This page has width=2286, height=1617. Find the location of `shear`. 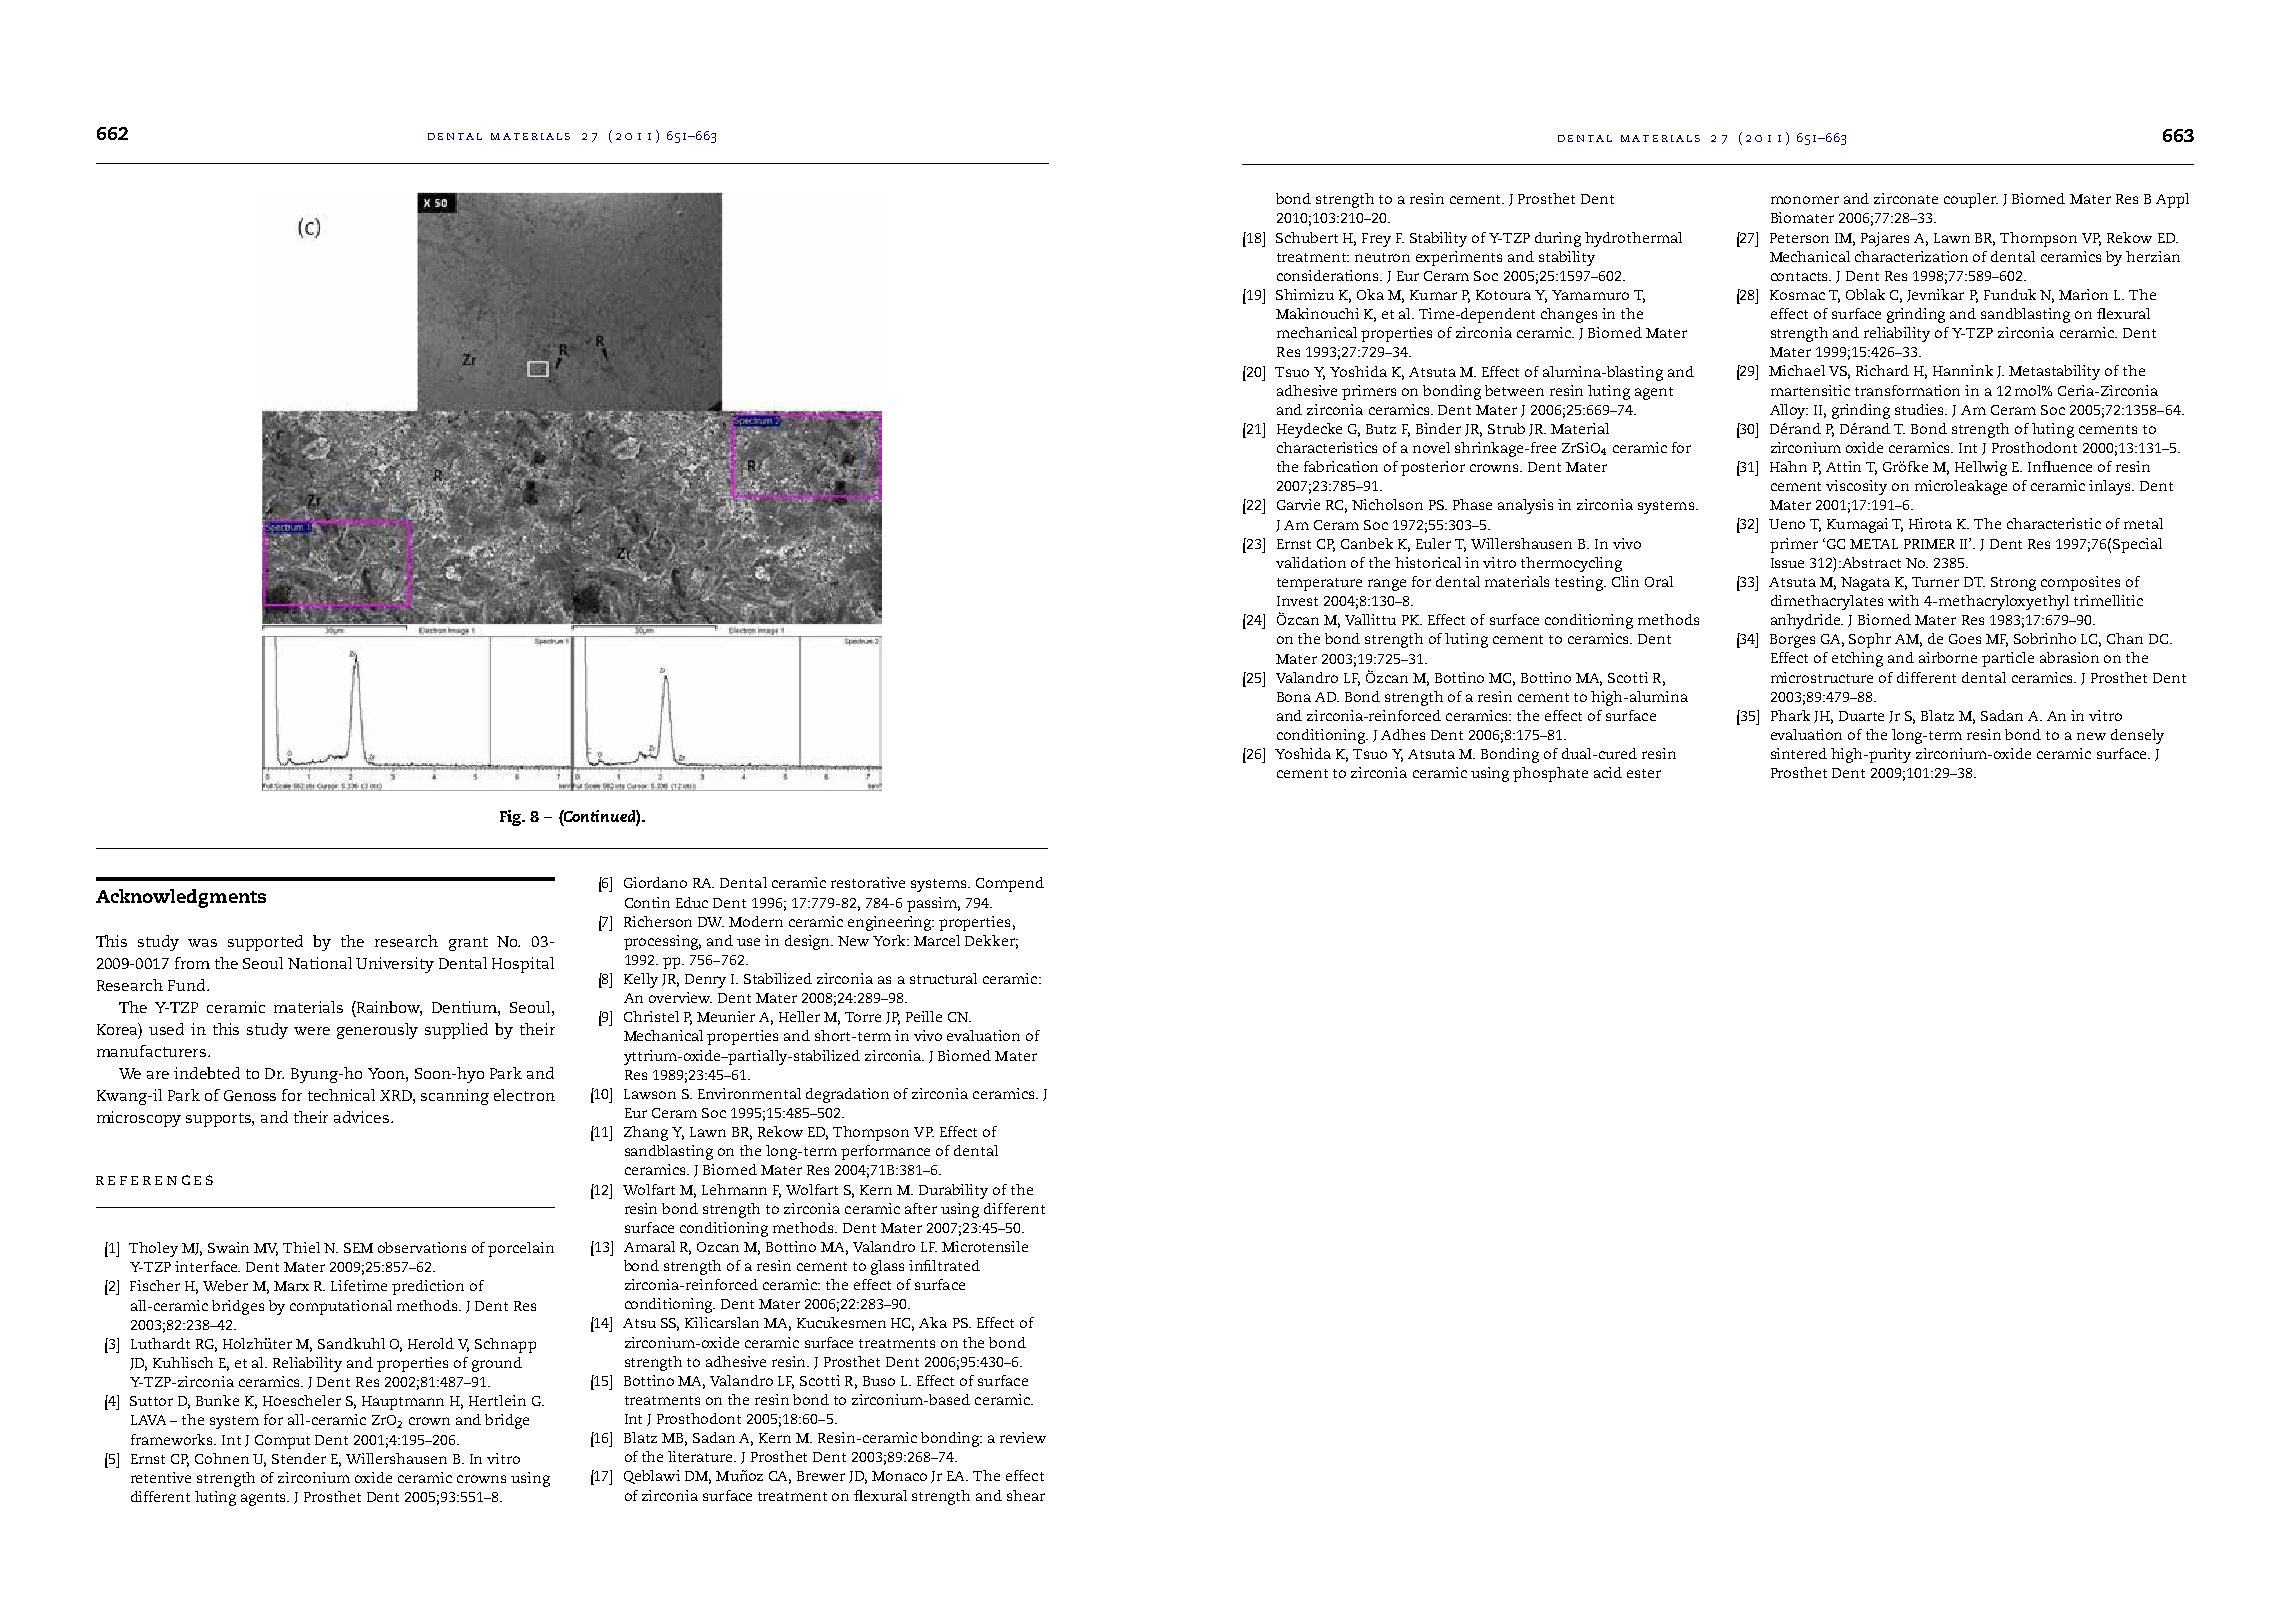

shear is located at coordinates (1026, 1495).
